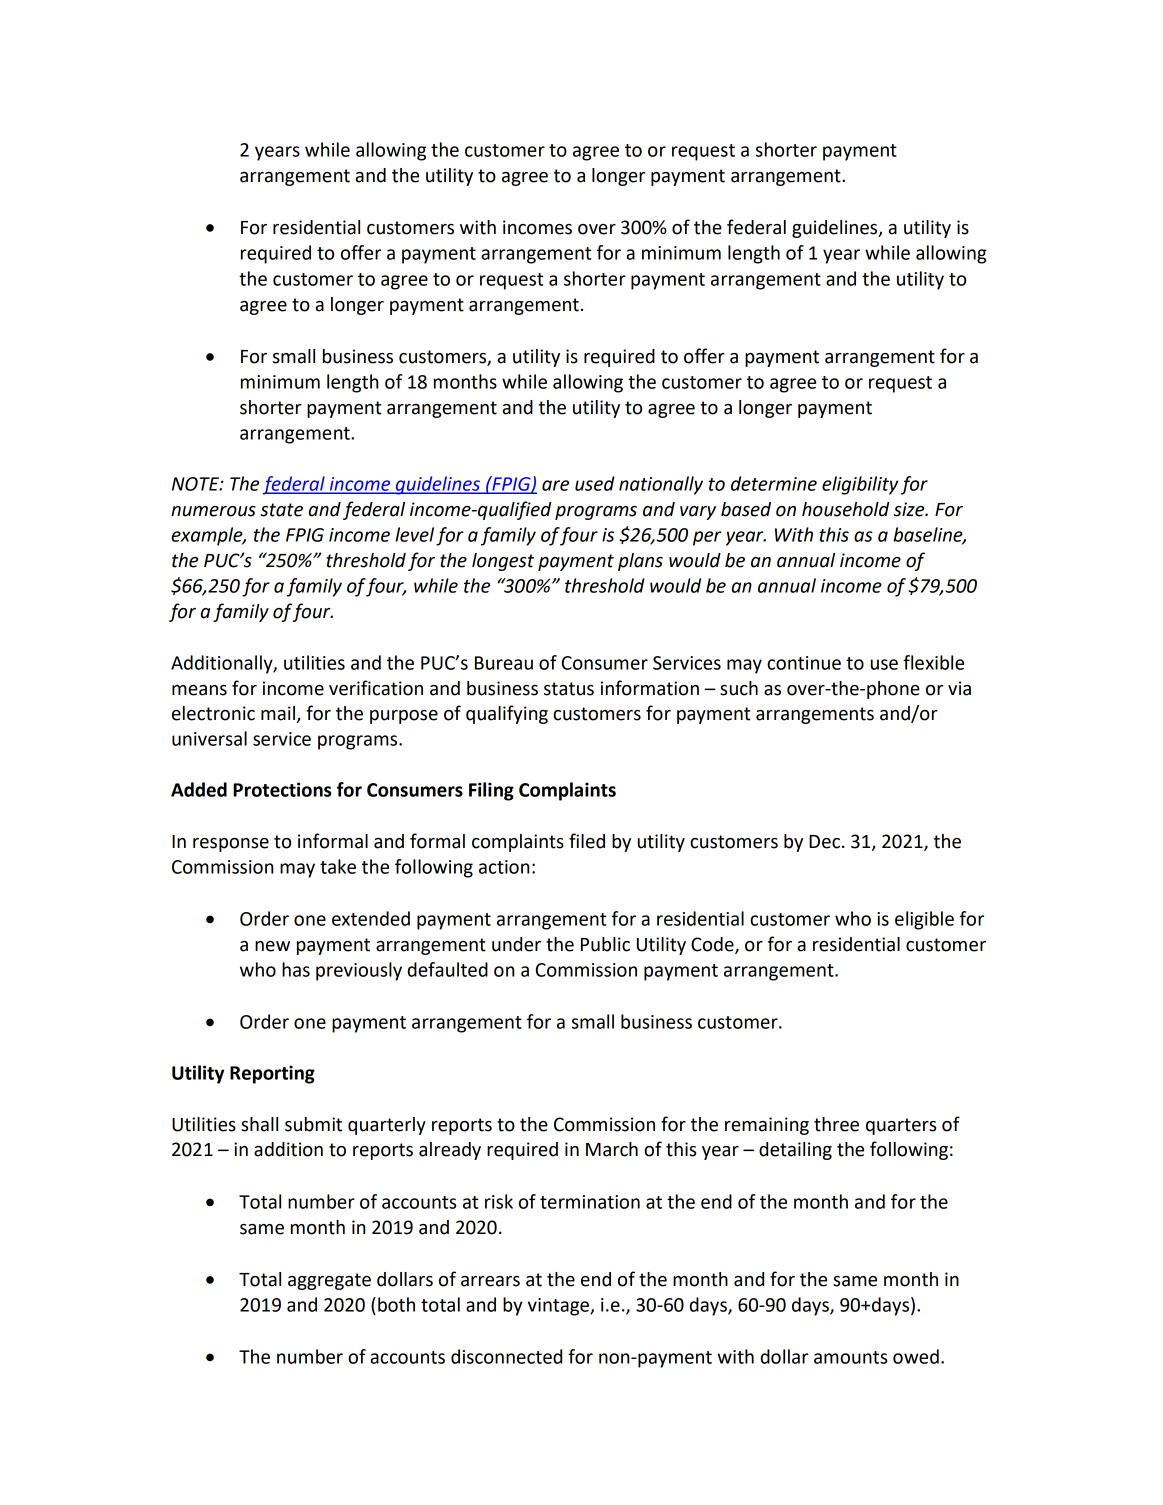 This image has height=1505, width=1163. Describe the element at coordinates (595, 483) in the image. I see `used` at that location.
